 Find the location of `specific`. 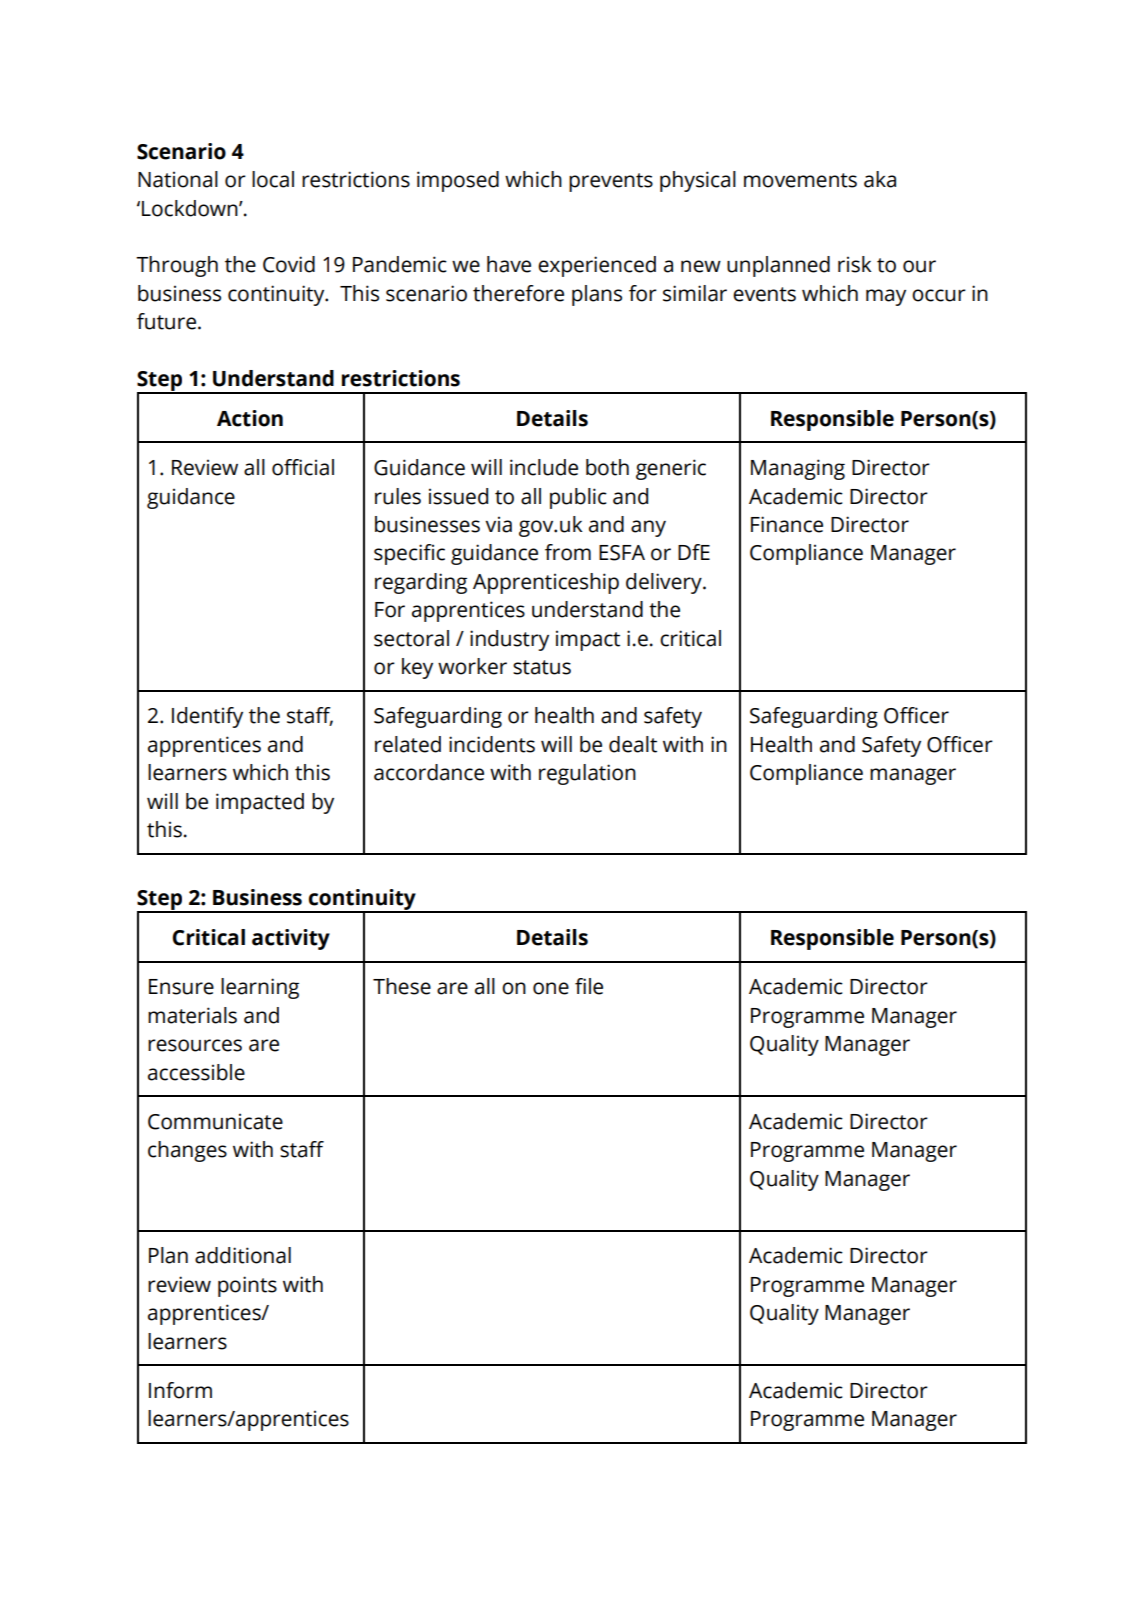

specific is located at coordinates (409, 554).
